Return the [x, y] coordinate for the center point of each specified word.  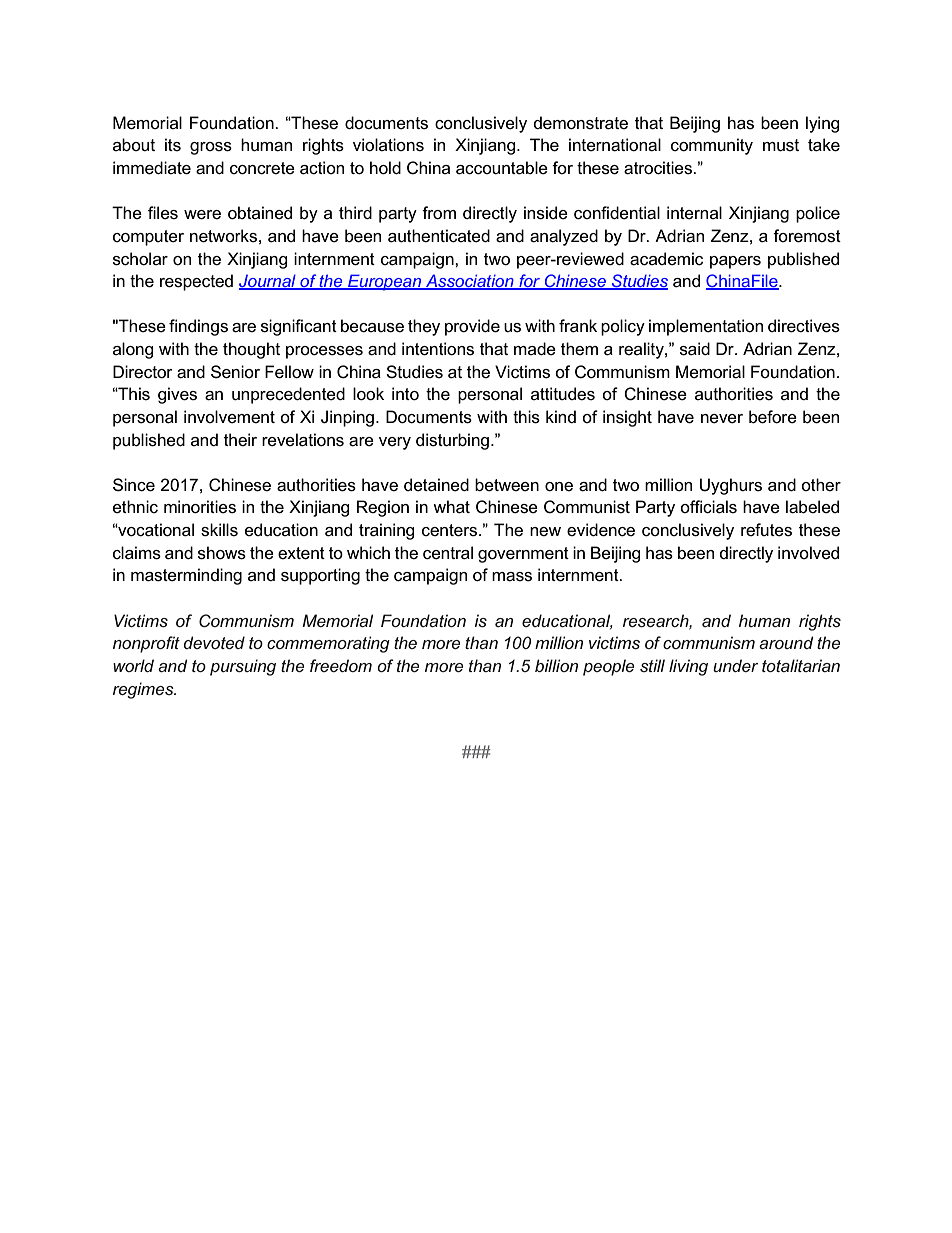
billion [556, 665]
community [712, 146]
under [735, 665]
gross [211, 148]
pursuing [243, 667]
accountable [502, 168]
